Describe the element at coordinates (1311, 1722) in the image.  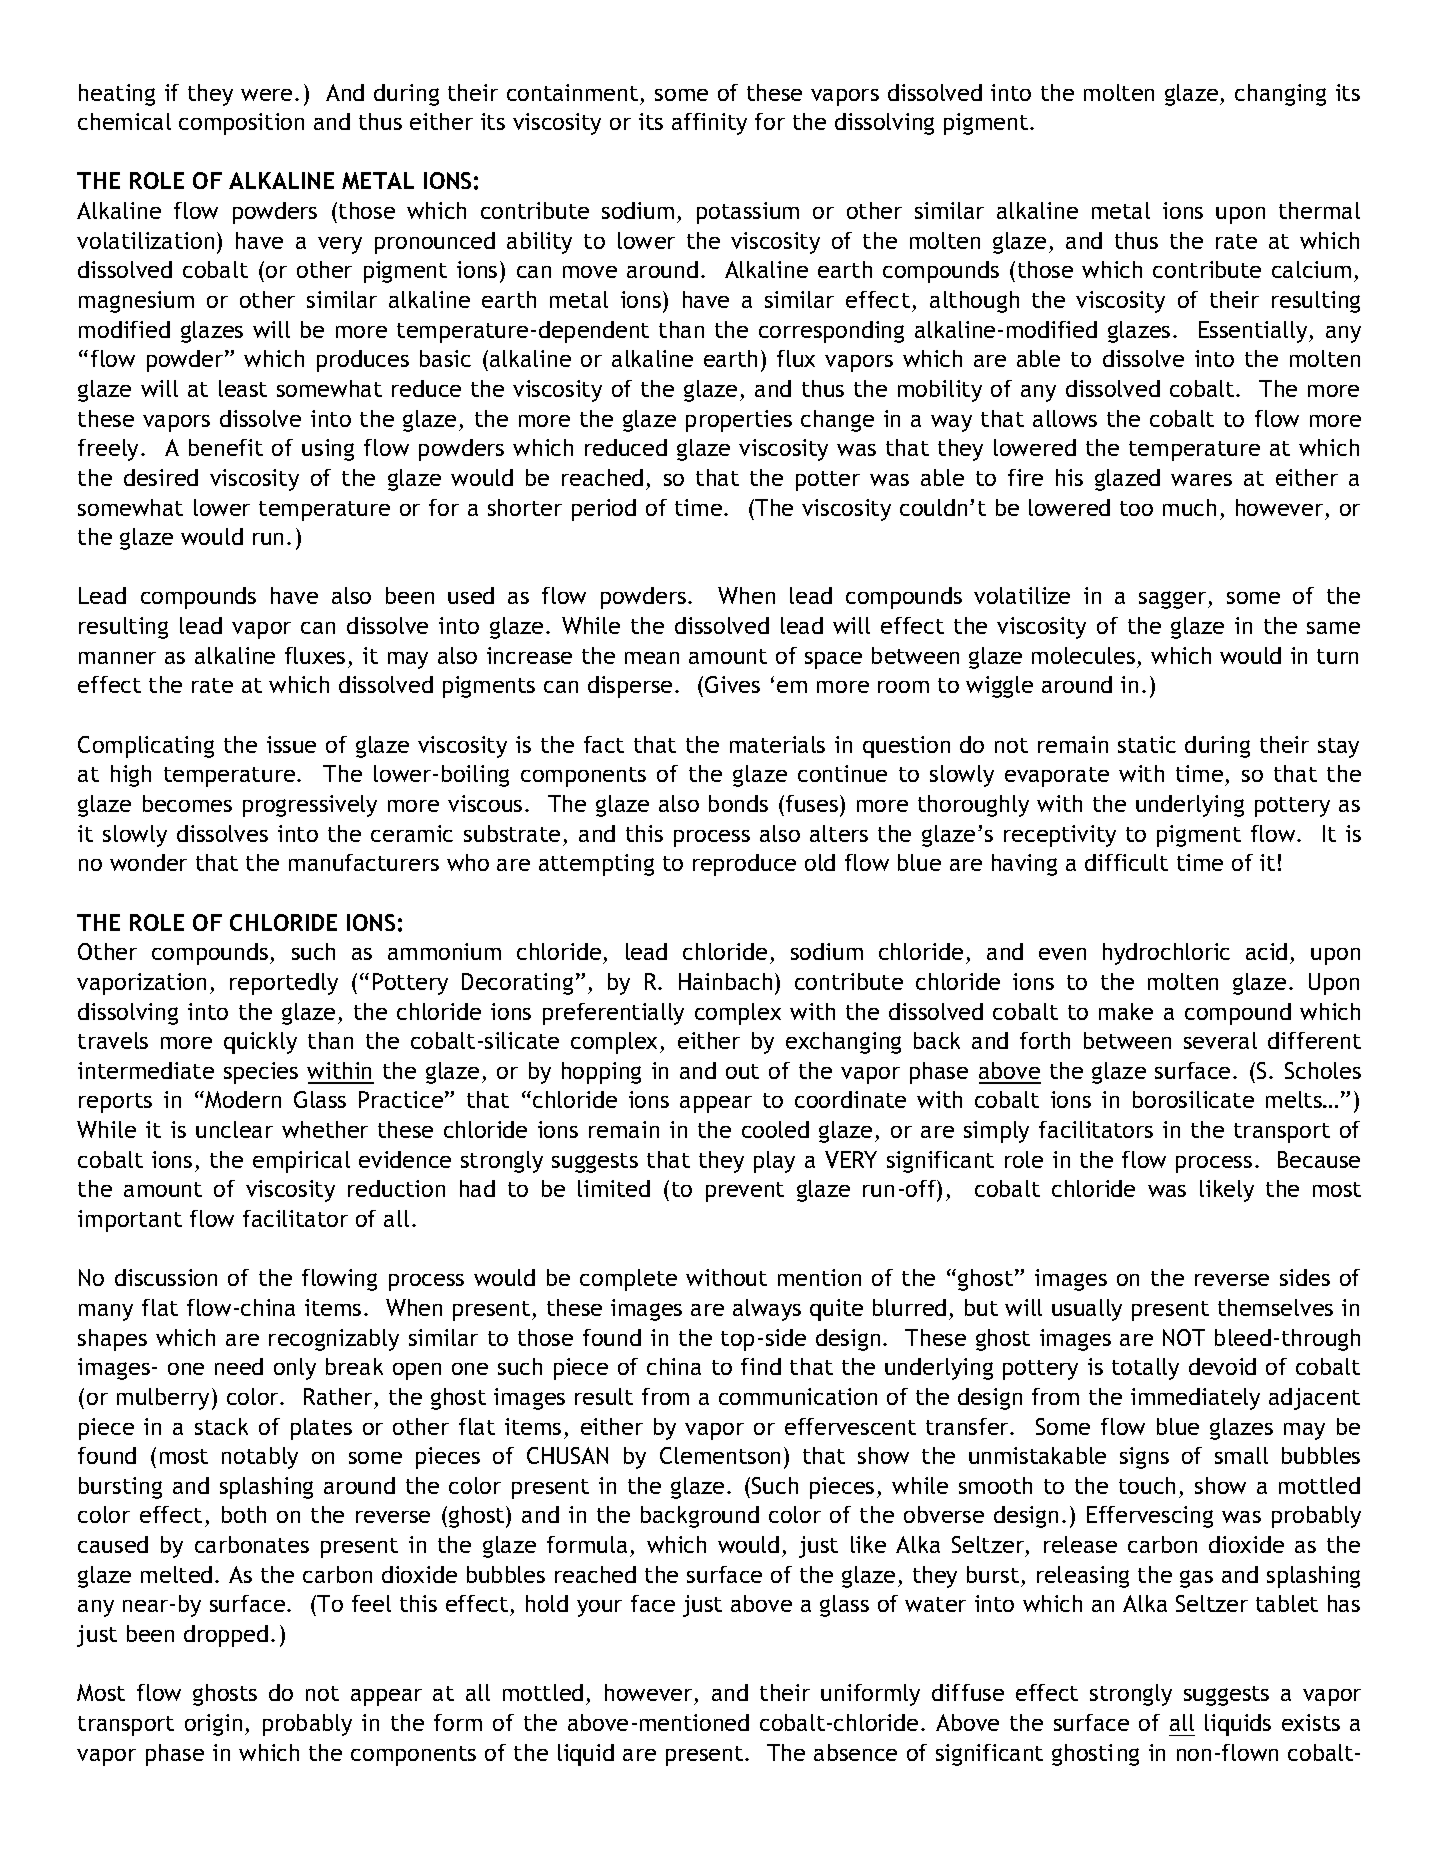
I see `exists` at that location.
